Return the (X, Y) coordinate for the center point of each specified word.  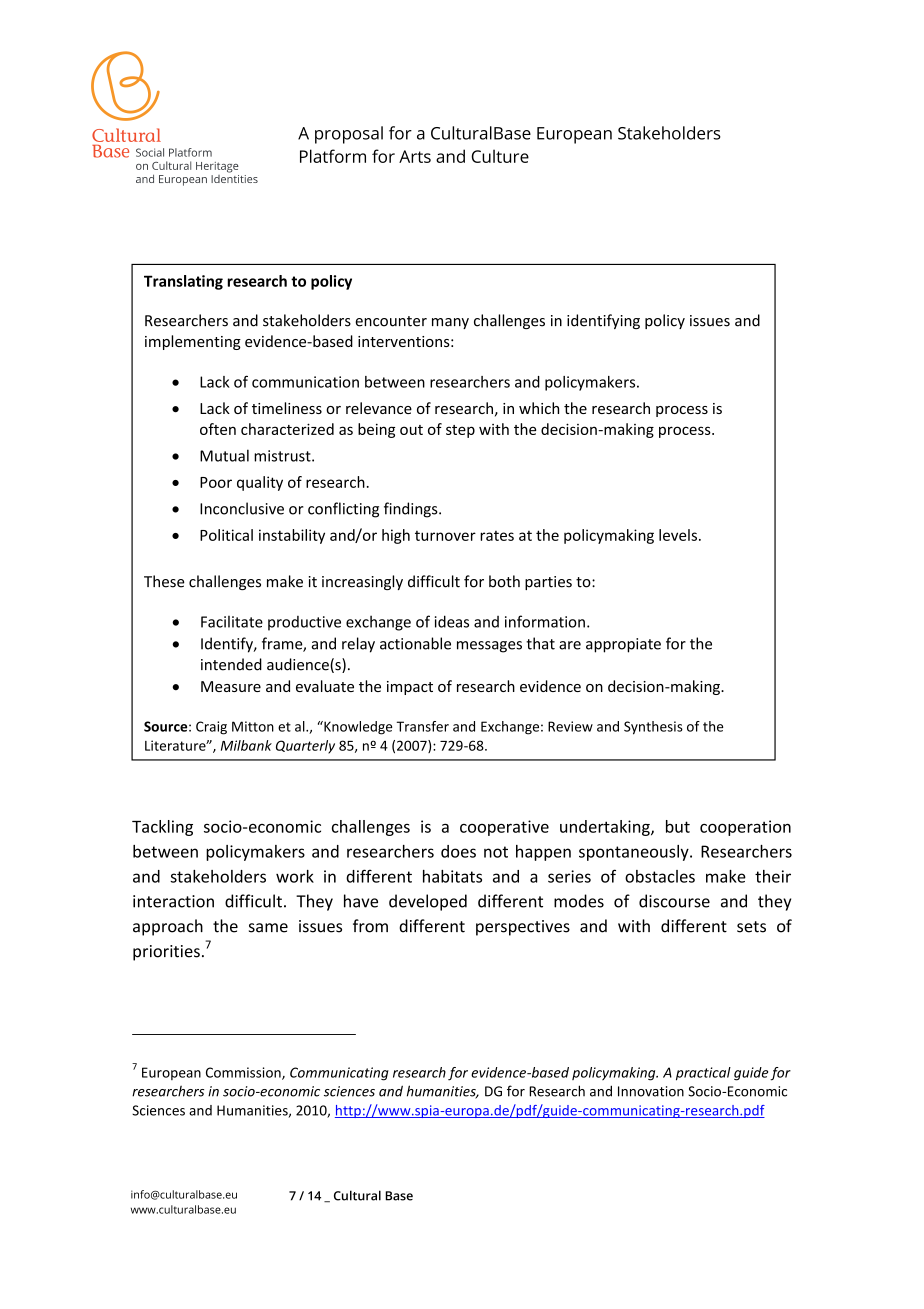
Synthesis (653, 728)
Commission (244, 1073)
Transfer (423, 726)
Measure (231, 686)
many (450, 323)
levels (678, 535)
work (295, 876)
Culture (500, 156)
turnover (445, 536)
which (539, 408)
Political (226, 535)
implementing (193, 342)
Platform (333, 156)
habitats (452, 876)
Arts (415, 156)
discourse (674, 901)
